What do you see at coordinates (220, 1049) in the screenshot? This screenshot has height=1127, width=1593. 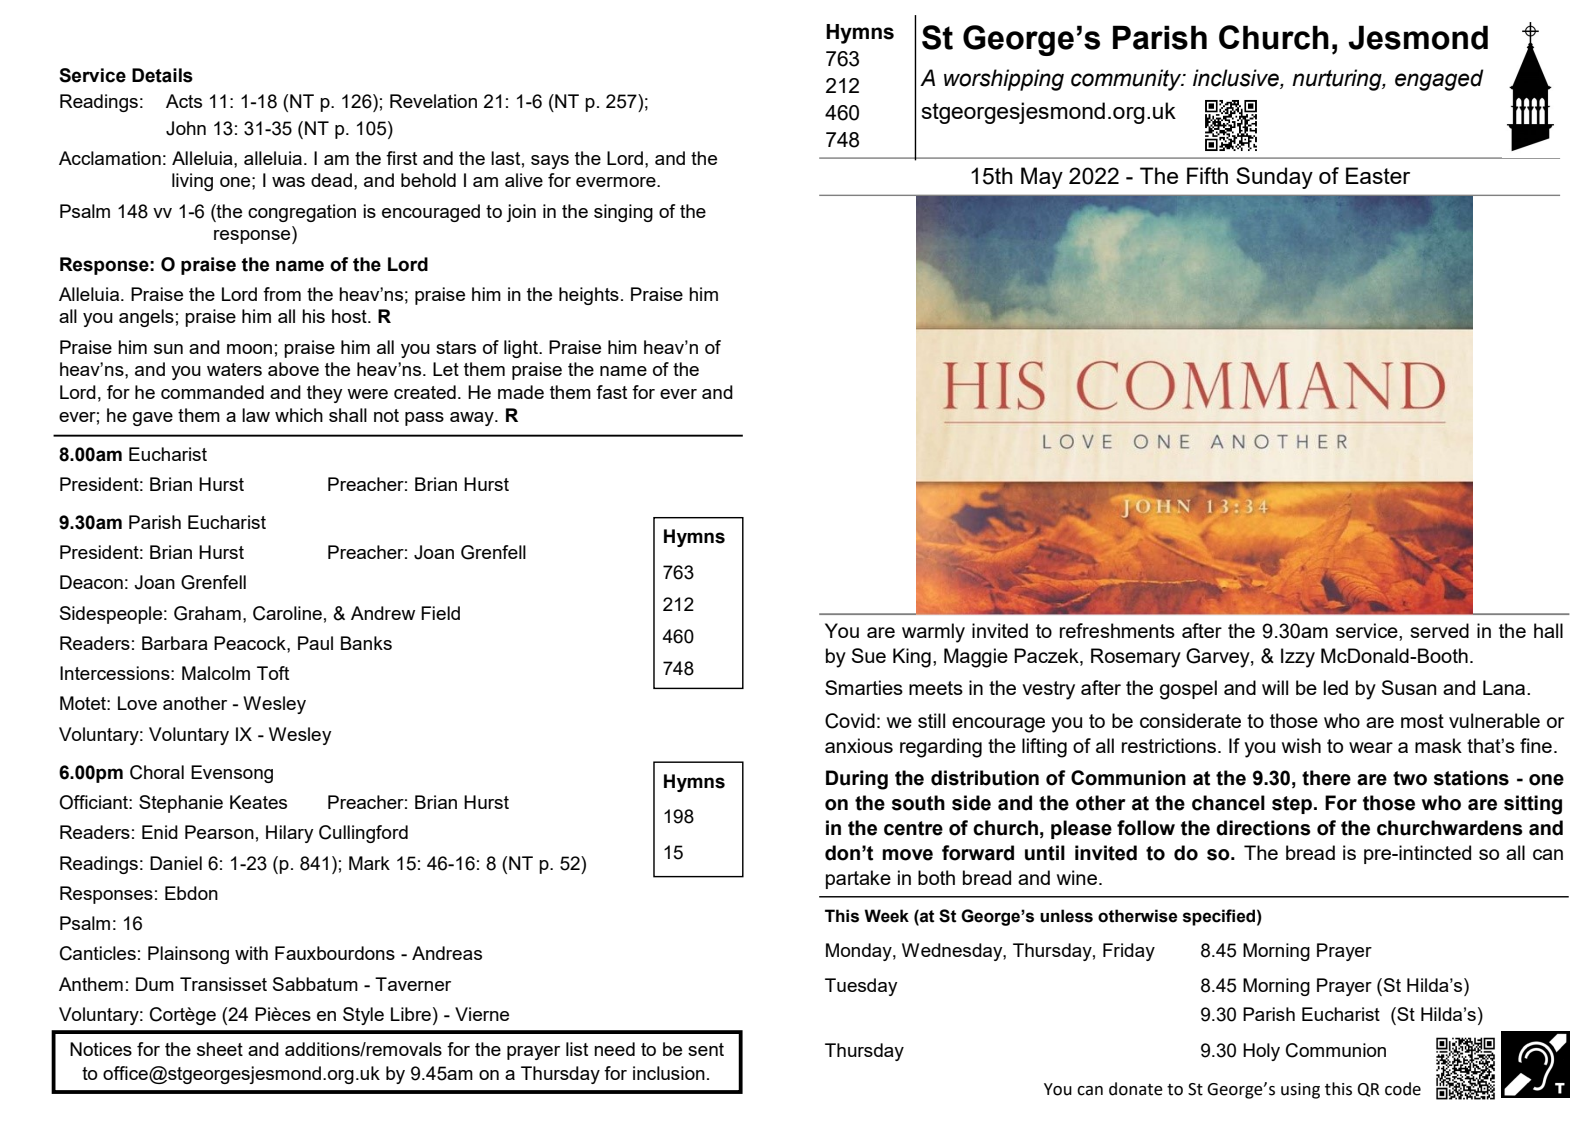 I see `sheet` at bounding box center [220, 1049].
